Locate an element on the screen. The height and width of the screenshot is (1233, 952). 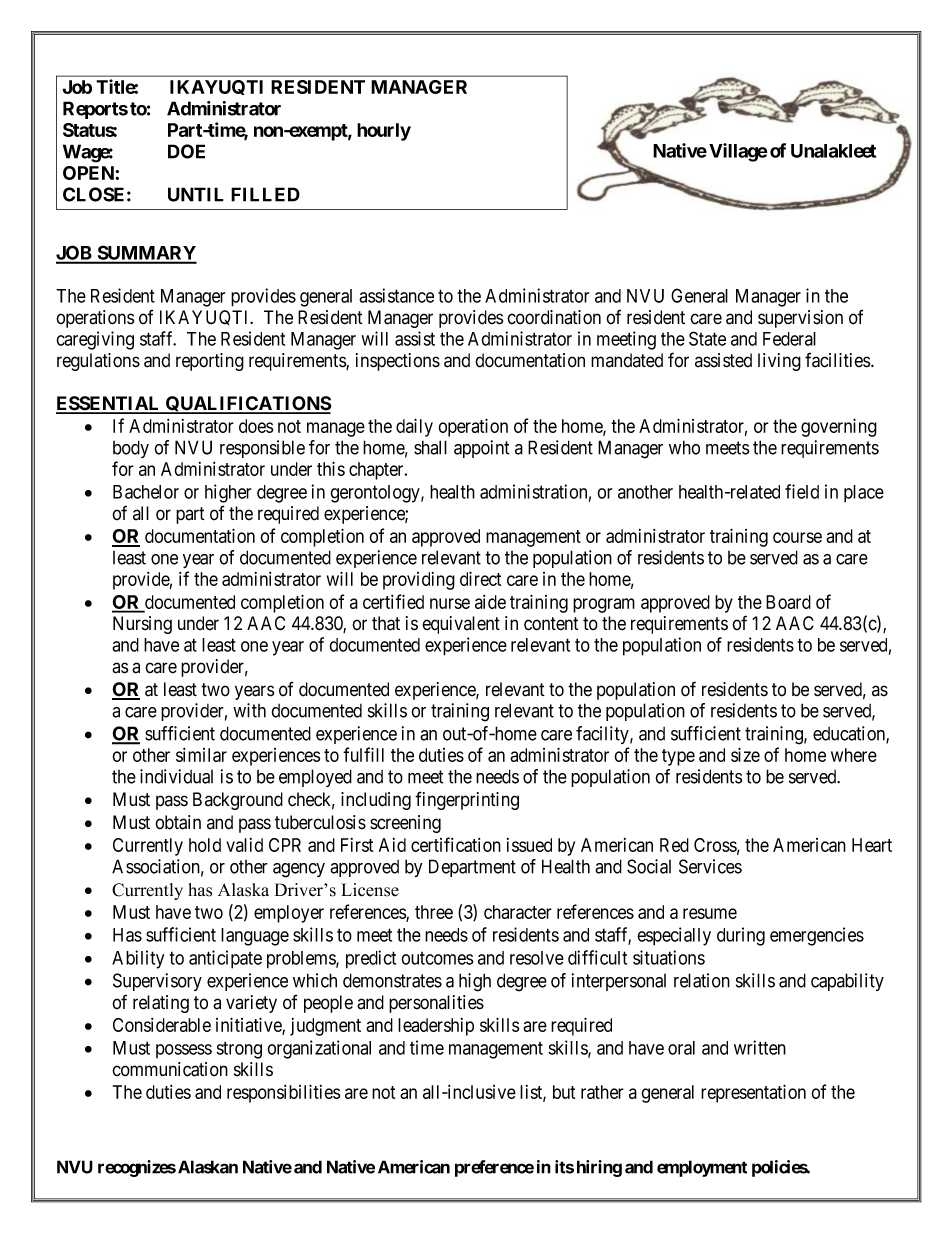
recognizes is located at coordinates (137, 1168).
